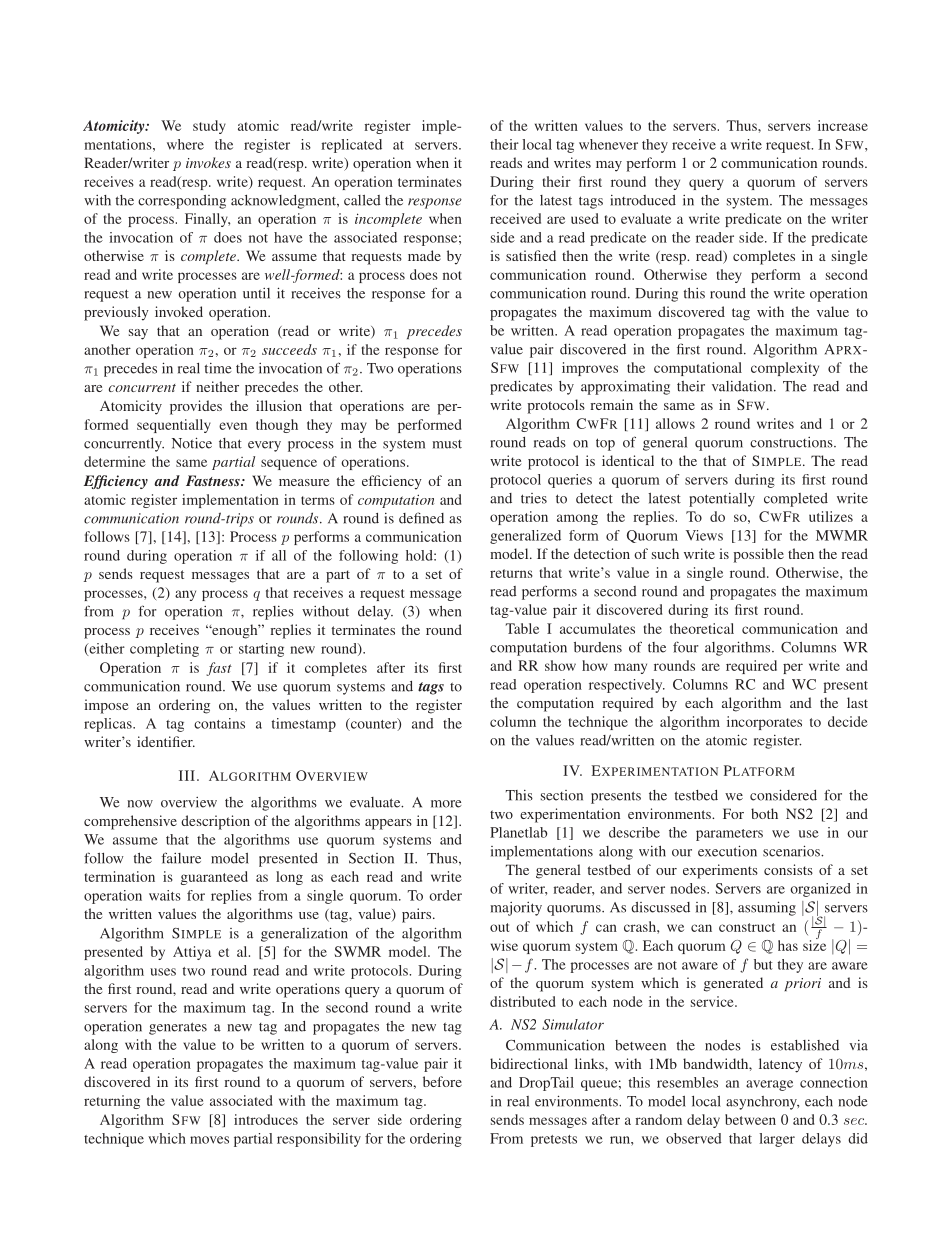  What do you see at coordinates (516, 909) in the image?
I see `majority` at bounding box center [516, 909].
